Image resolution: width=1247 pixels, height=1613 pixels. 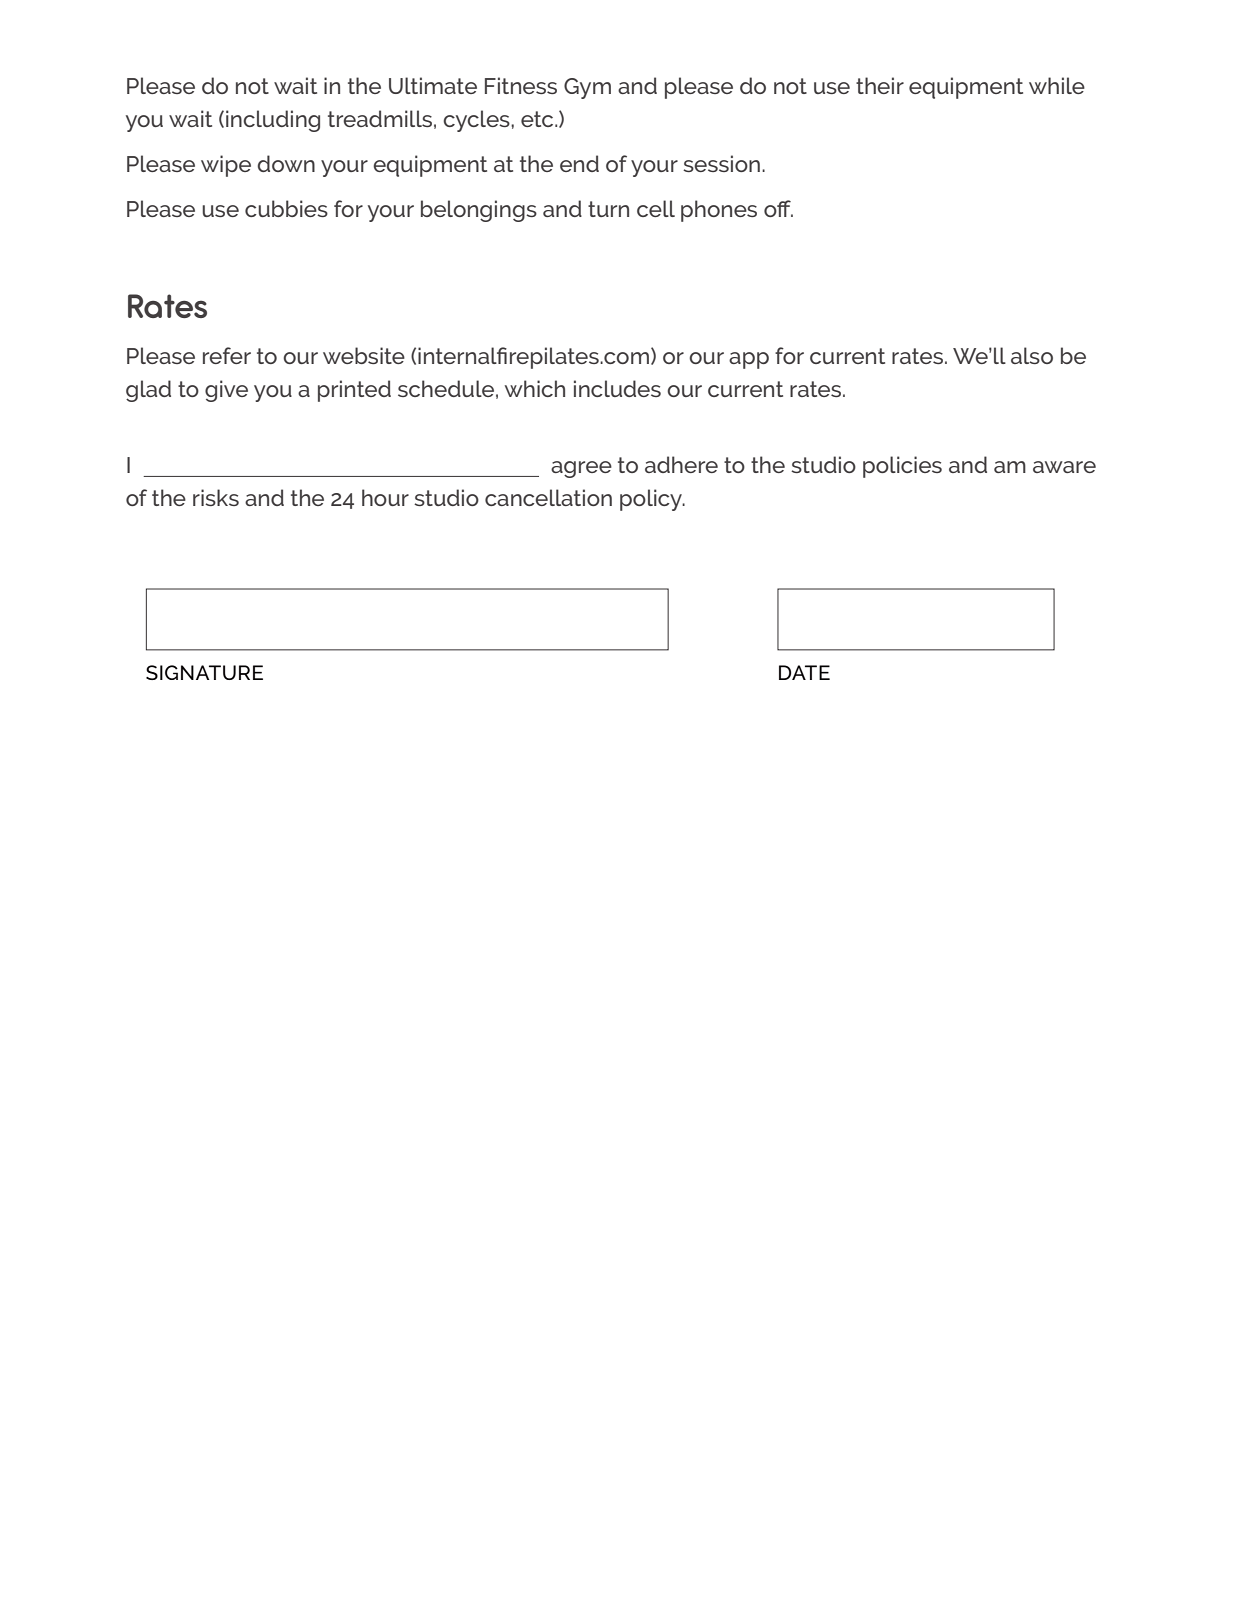 What do you see at coordinates (204, 672) in the page?
I see `SIGNATURE` at bounding box center [204, 672].
